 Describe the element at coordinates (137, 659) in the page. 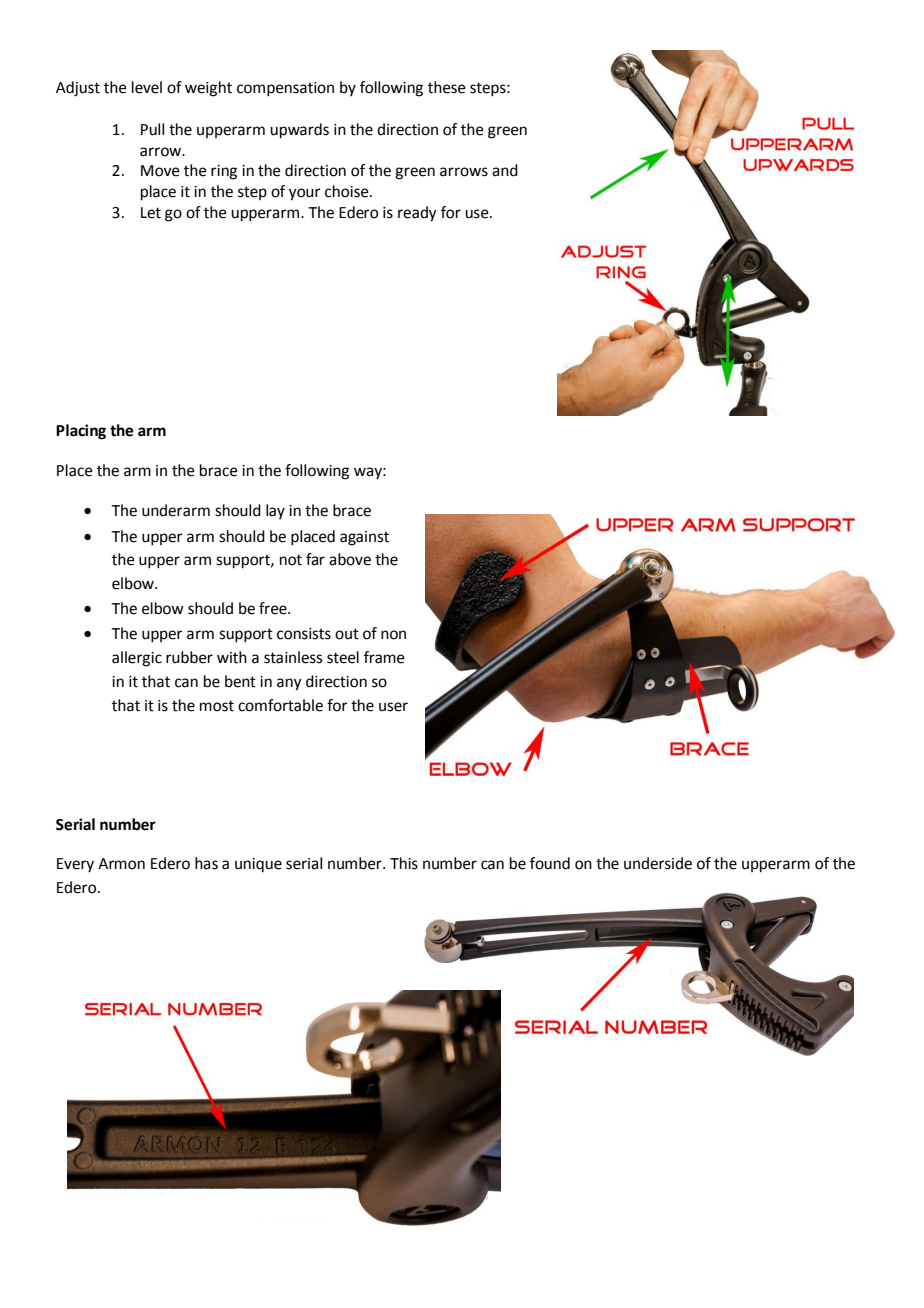

I see `allergic` at that location.
